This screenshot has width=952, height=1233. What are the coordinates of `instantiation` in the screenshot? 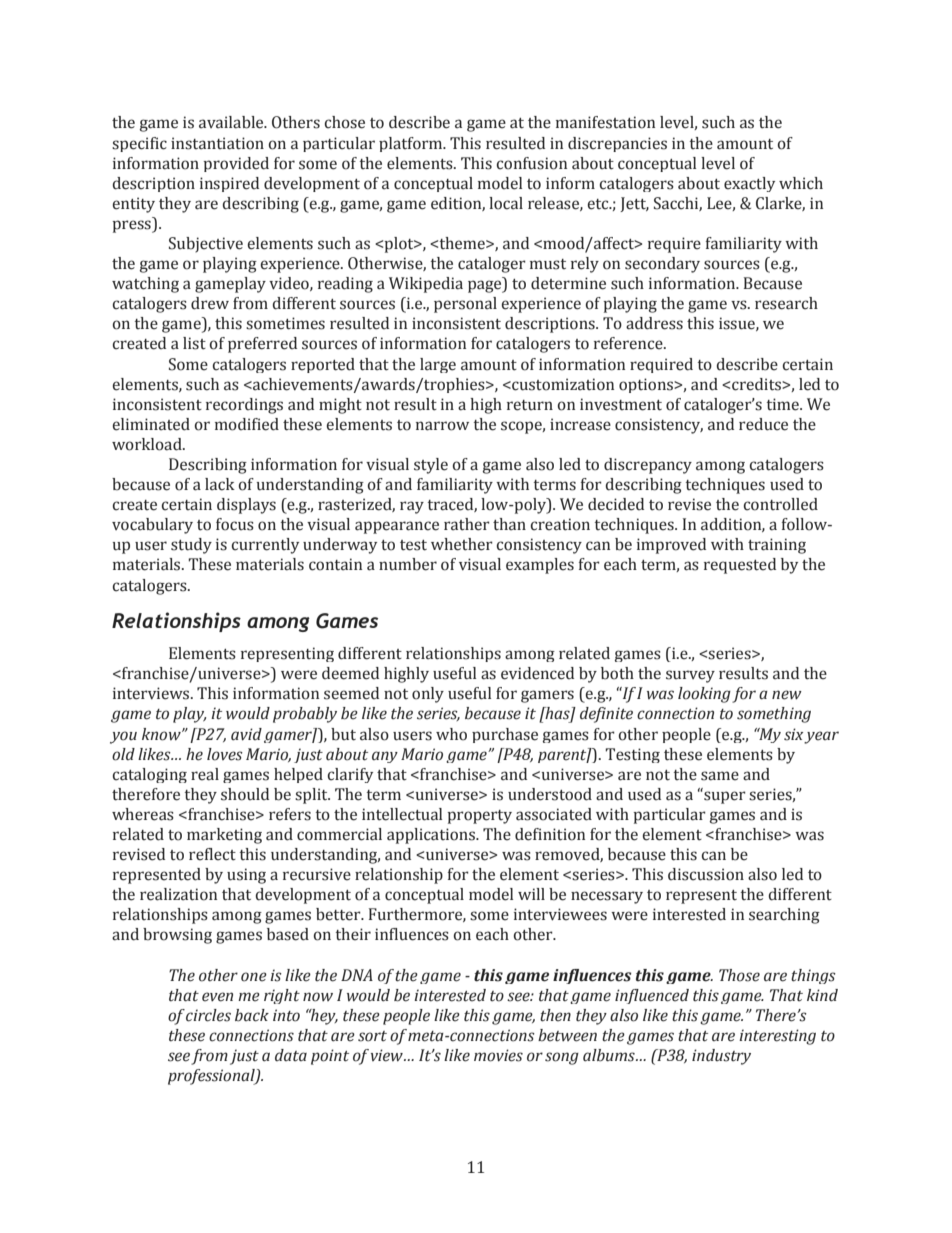 It's located at (217, 143).
